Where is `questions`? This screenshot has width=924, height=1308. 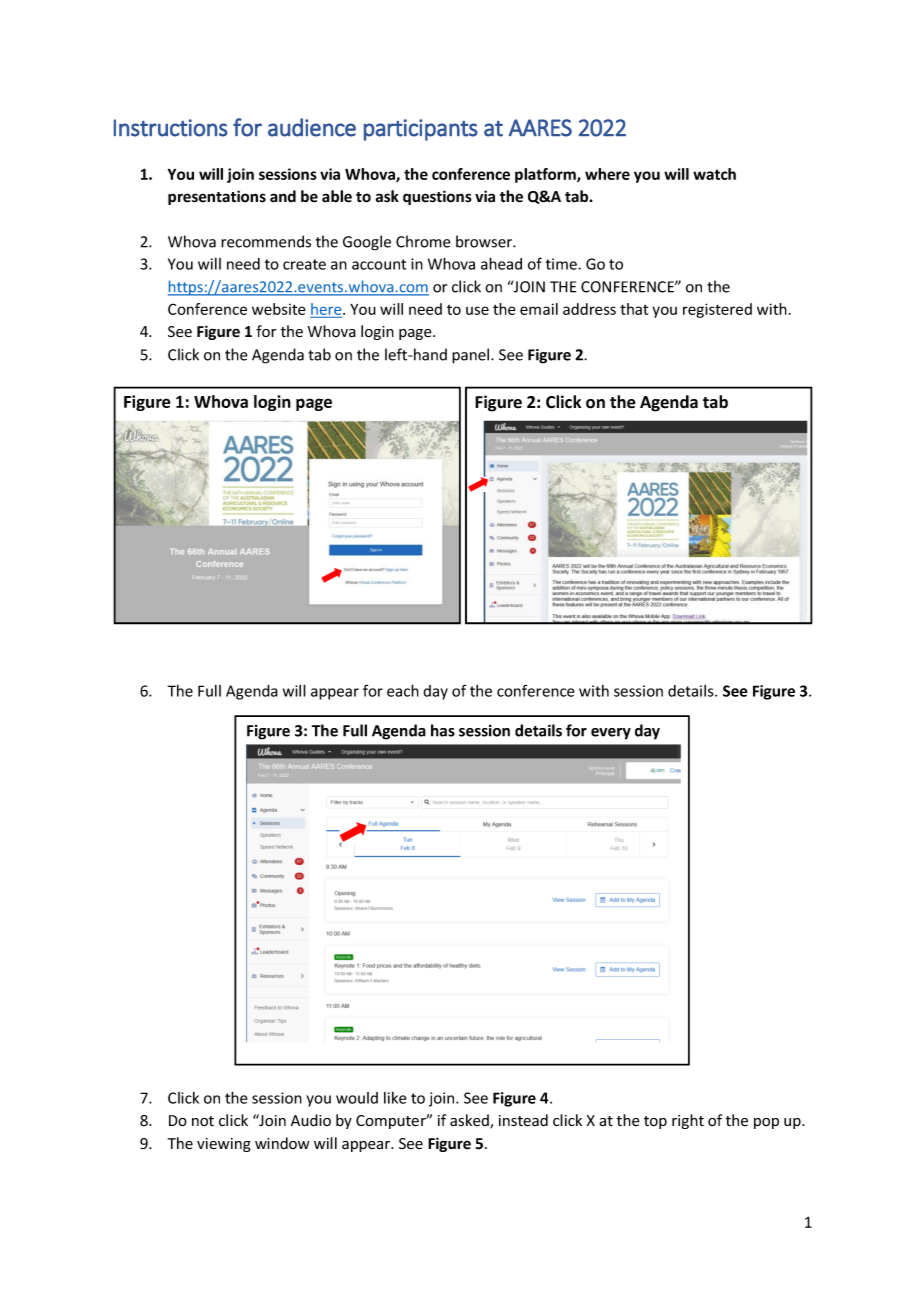
questions is located at coordinates (437, 197).
